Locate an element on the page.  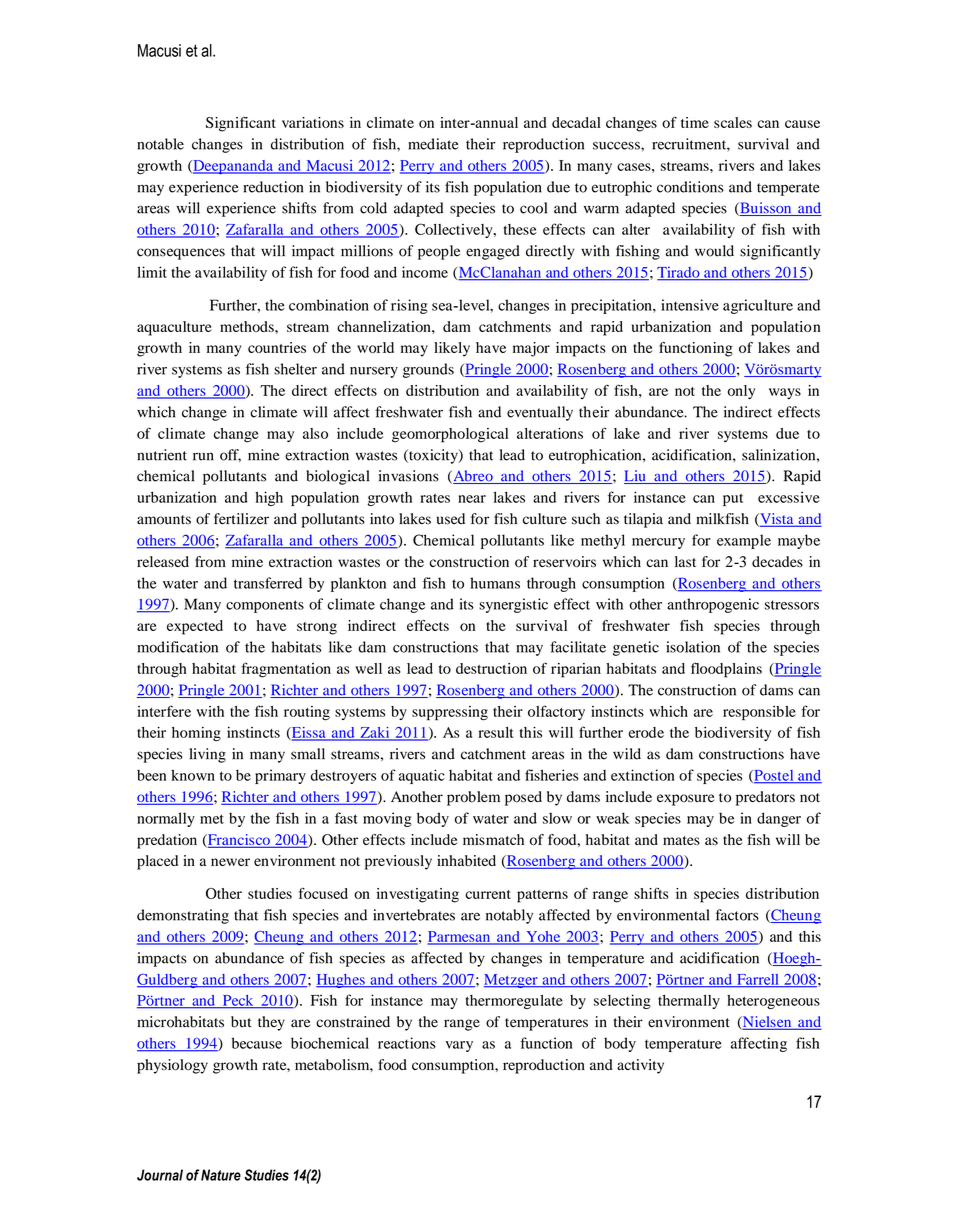
put is located at coordinates (733, 499).
